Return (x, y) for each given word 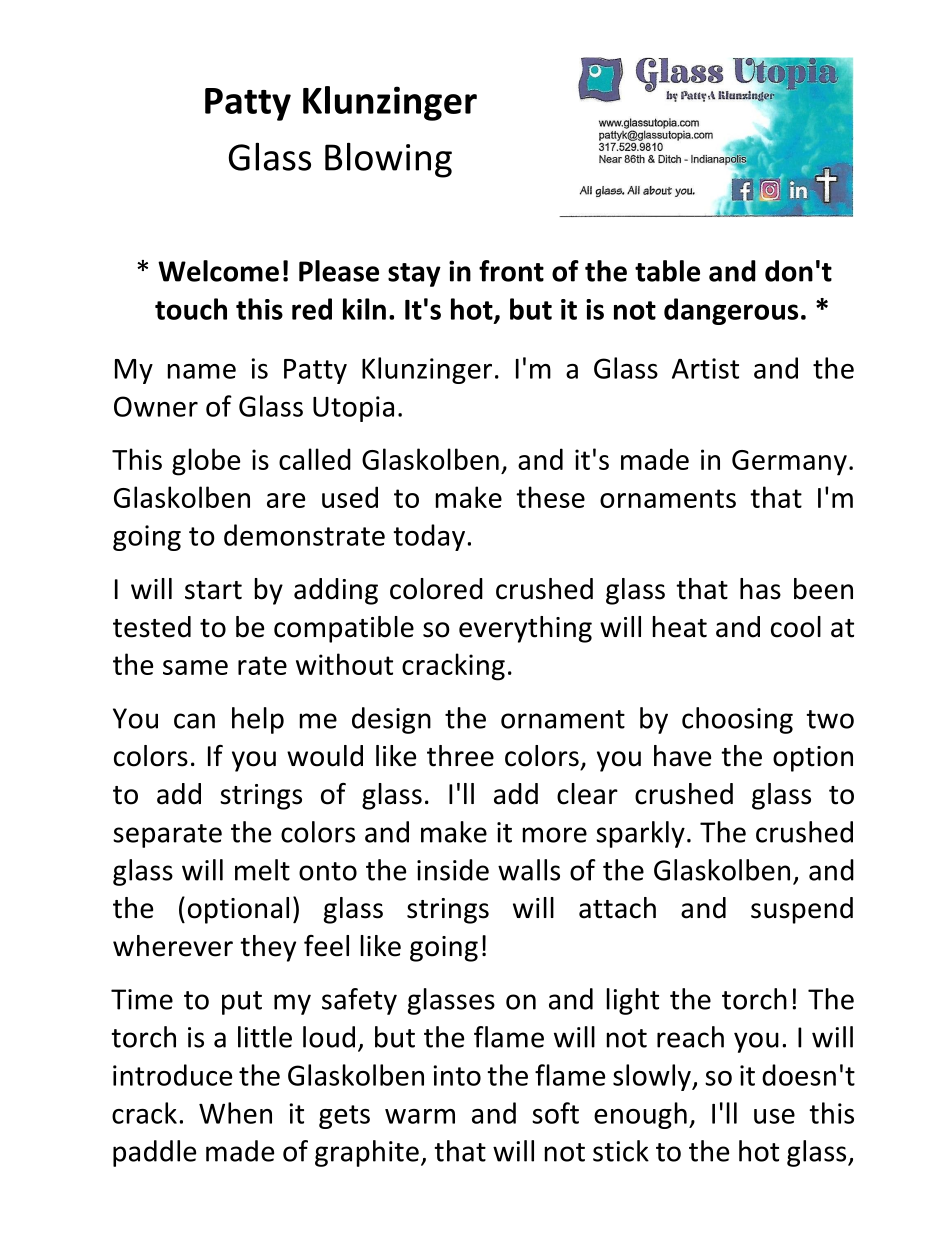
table (667, 271)
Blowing (388, 160)
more (555, 835)
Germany (789, 463)
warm (420, 1116)
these (550, 497)
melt (262, 870)
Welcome (218, 271)
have (682, 756)
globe (206, 462)
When (235, 1113)
